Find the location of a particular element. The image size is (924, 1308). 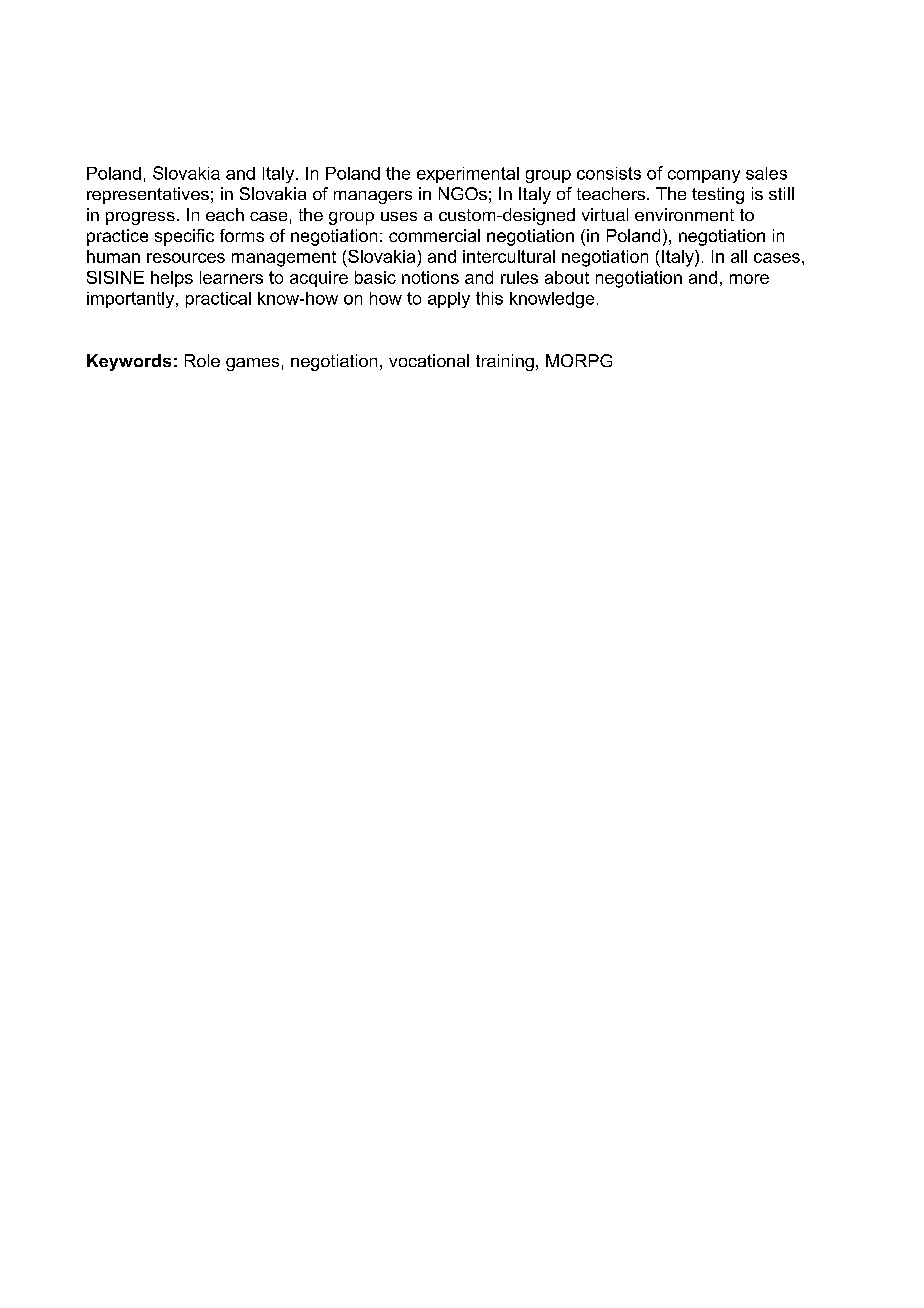

representatives is located at coordinates (148, 195).
